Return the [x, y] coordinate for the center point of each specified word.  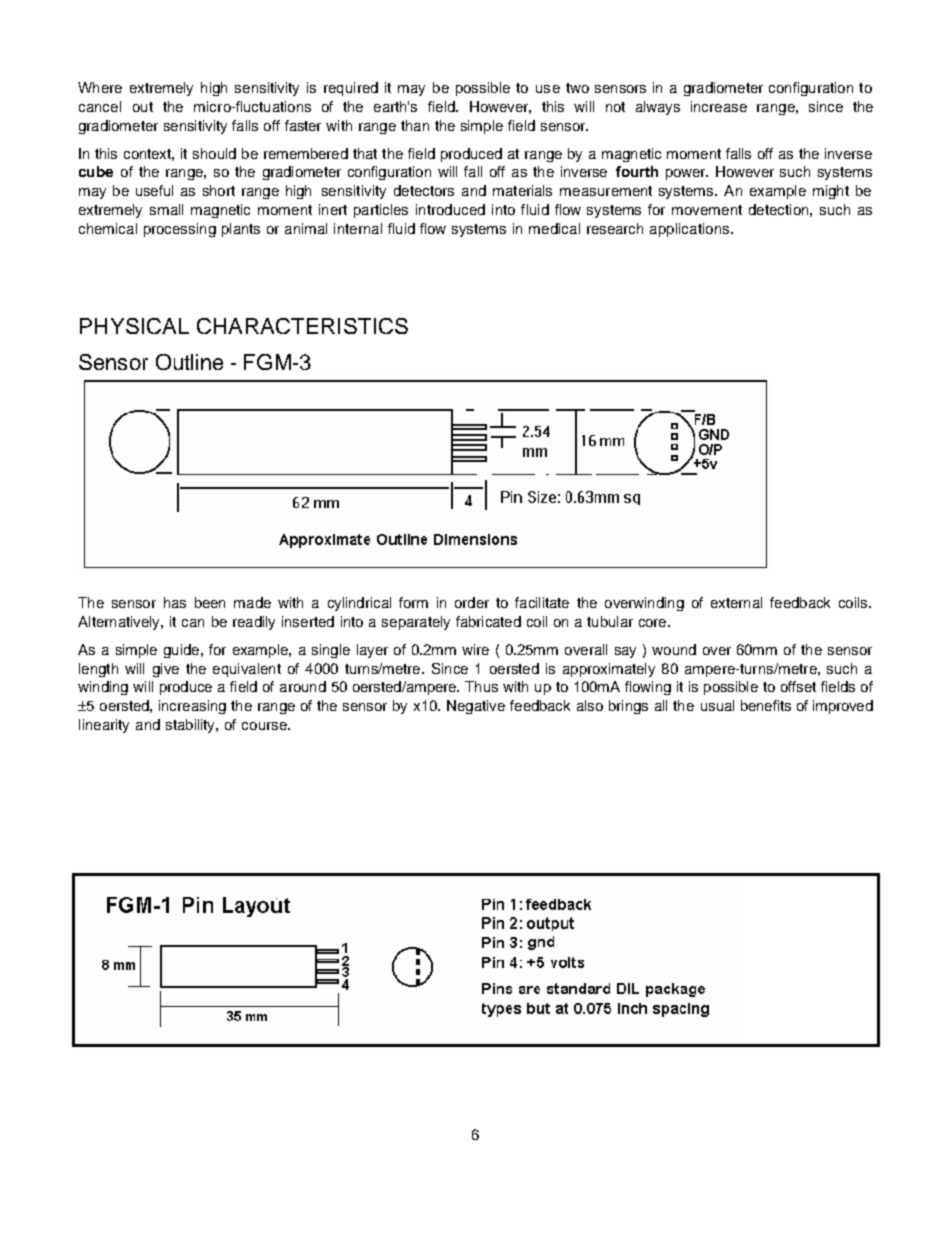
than [415, 125]
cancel [100, 106]
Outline [189, 362]
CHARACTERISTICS [302, 326]
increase [719, 106]
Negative [476, 707]
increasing [192, 707]
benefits [766, 705]
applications [691, 230]
